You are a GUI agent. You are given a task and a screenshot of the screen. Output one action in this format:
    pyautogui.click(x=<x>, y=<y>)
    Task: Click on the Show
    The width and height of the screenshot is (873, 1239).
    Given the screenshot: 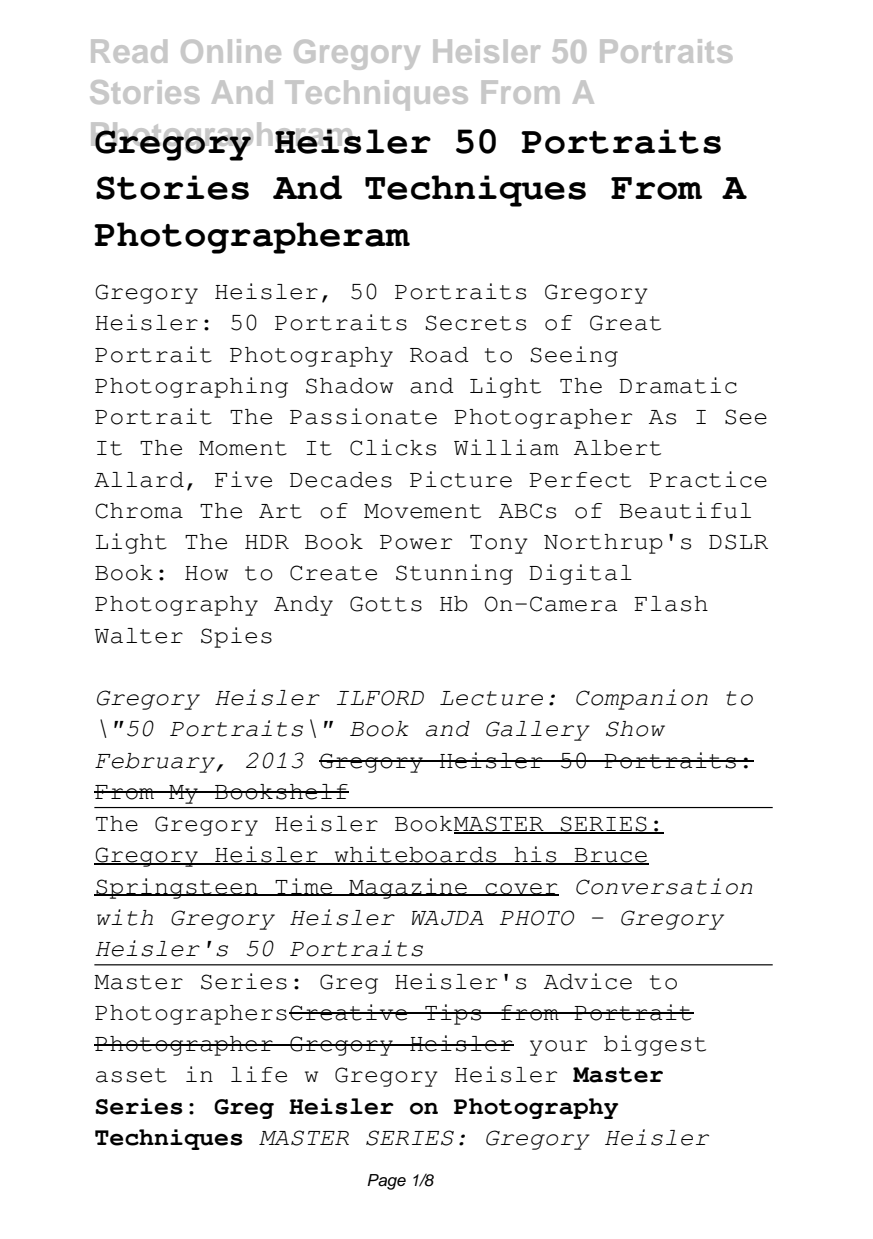 What is the action you would take?
    pyautogui.click(x=635, y=729)
